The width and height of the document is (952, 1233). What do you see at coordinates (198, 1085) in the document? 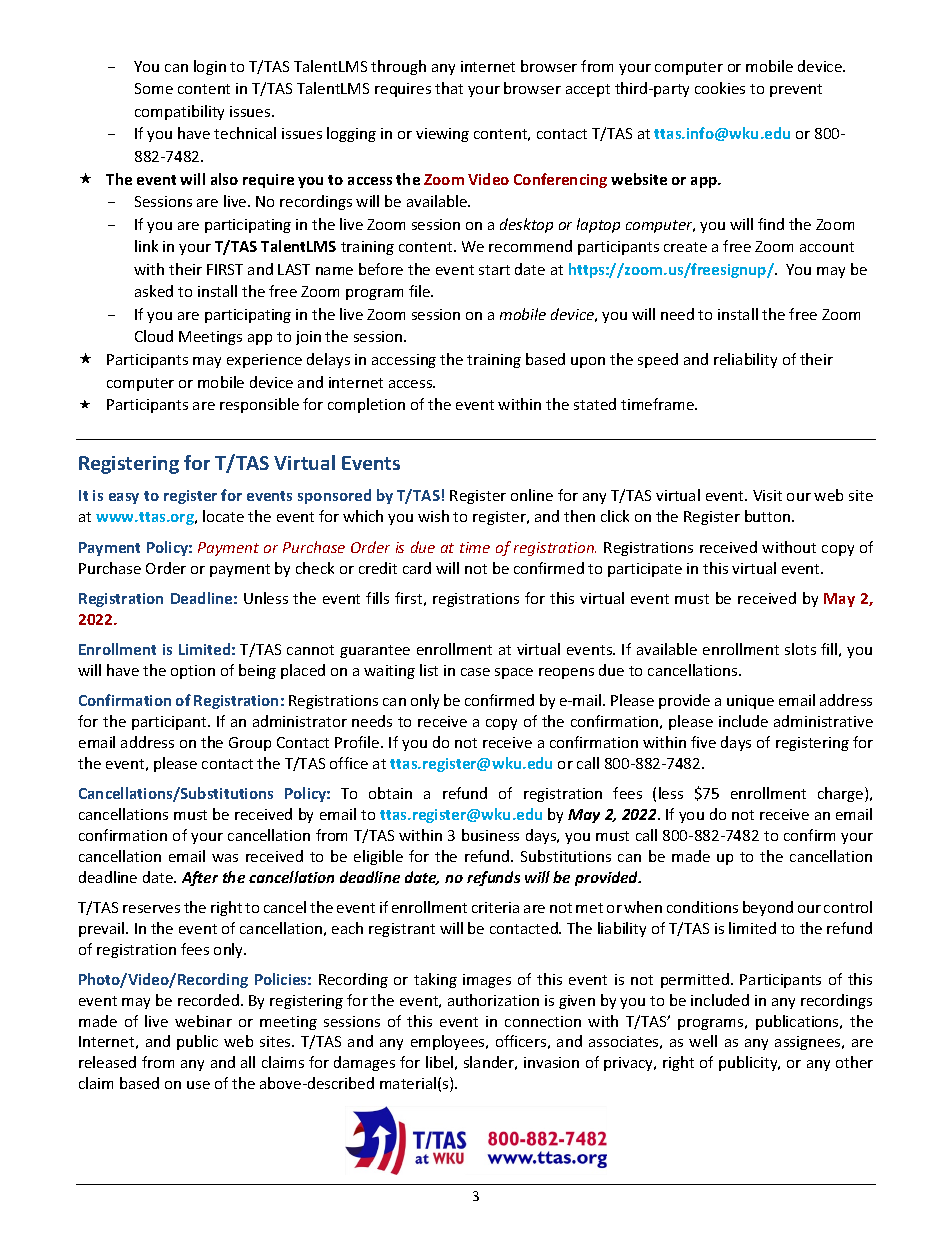
I see `use` at bounding box center [198, 1085].
